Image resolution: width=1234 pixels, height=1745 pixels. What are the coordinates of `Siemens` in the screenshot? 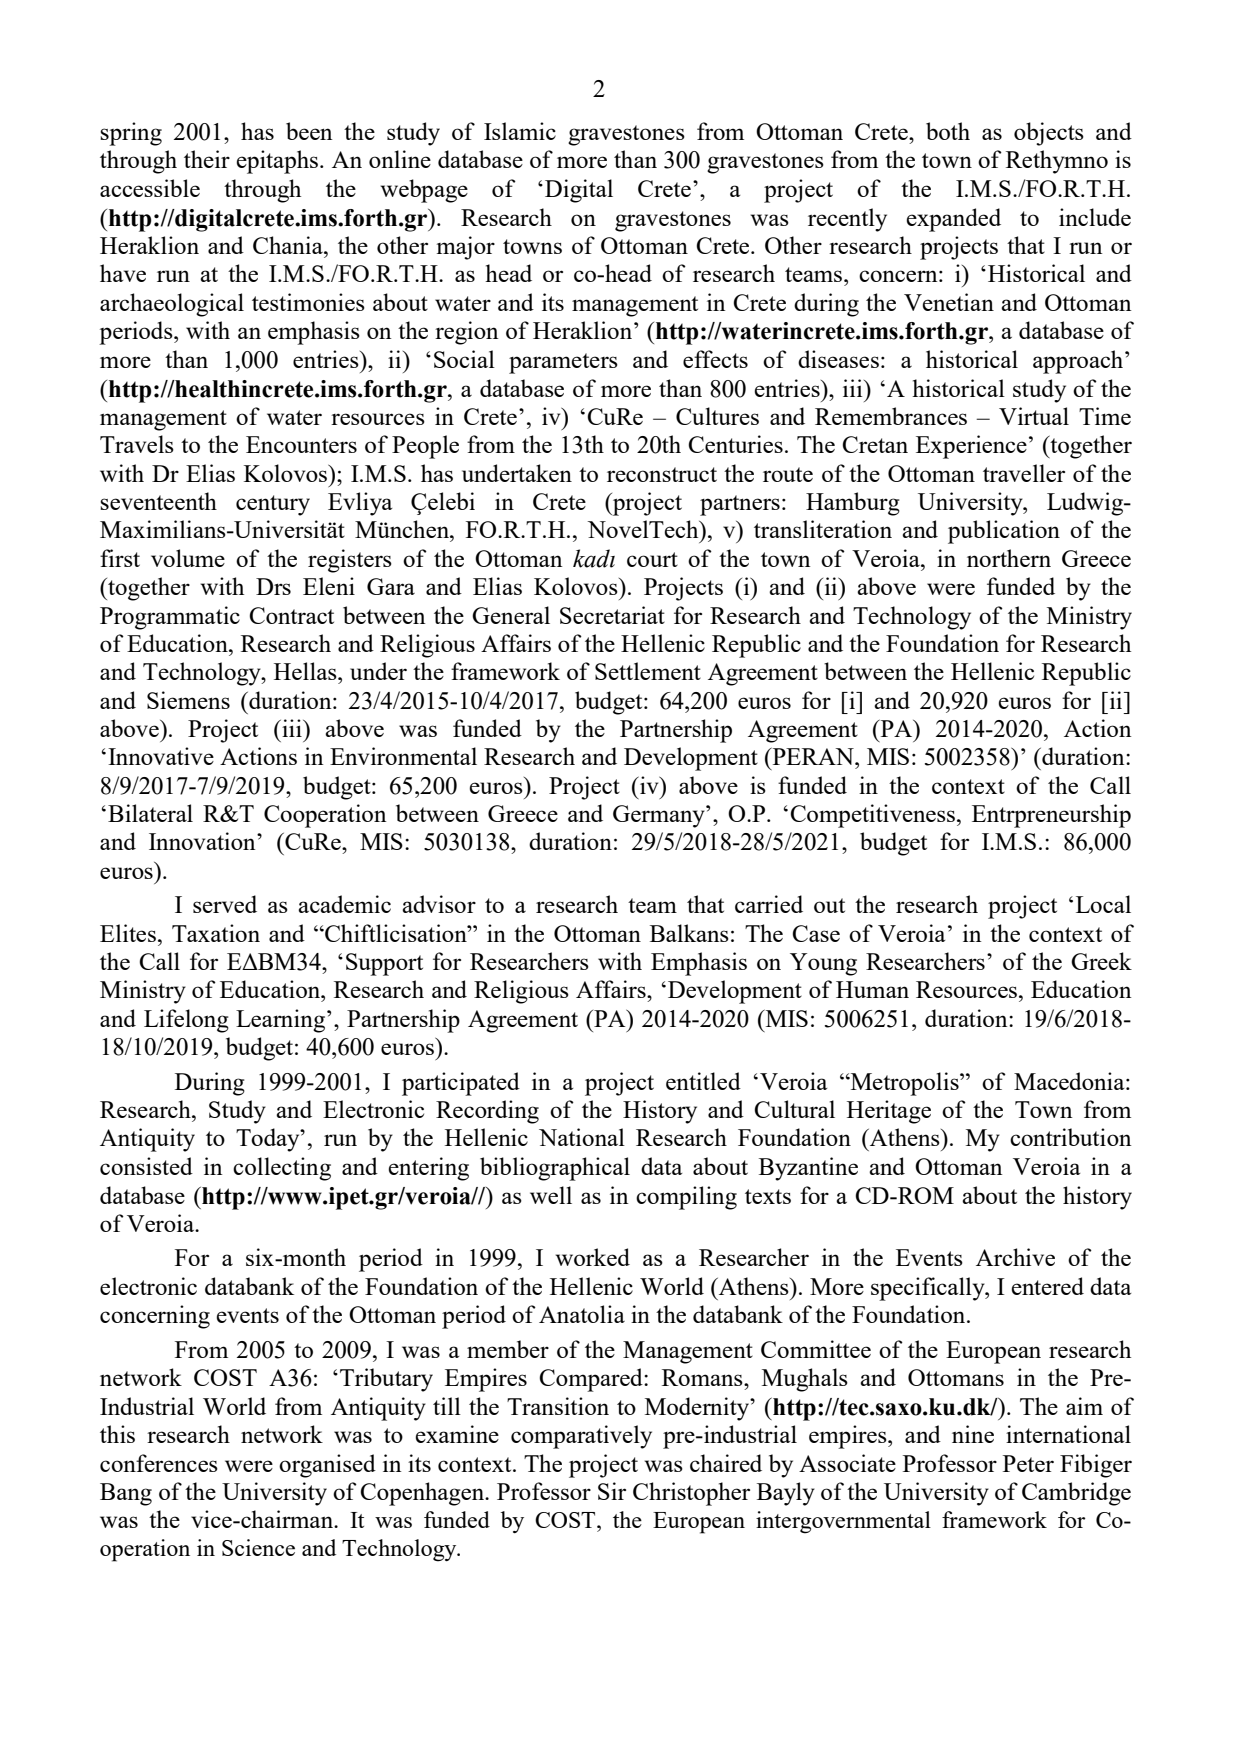 It's located at (188, 700).
